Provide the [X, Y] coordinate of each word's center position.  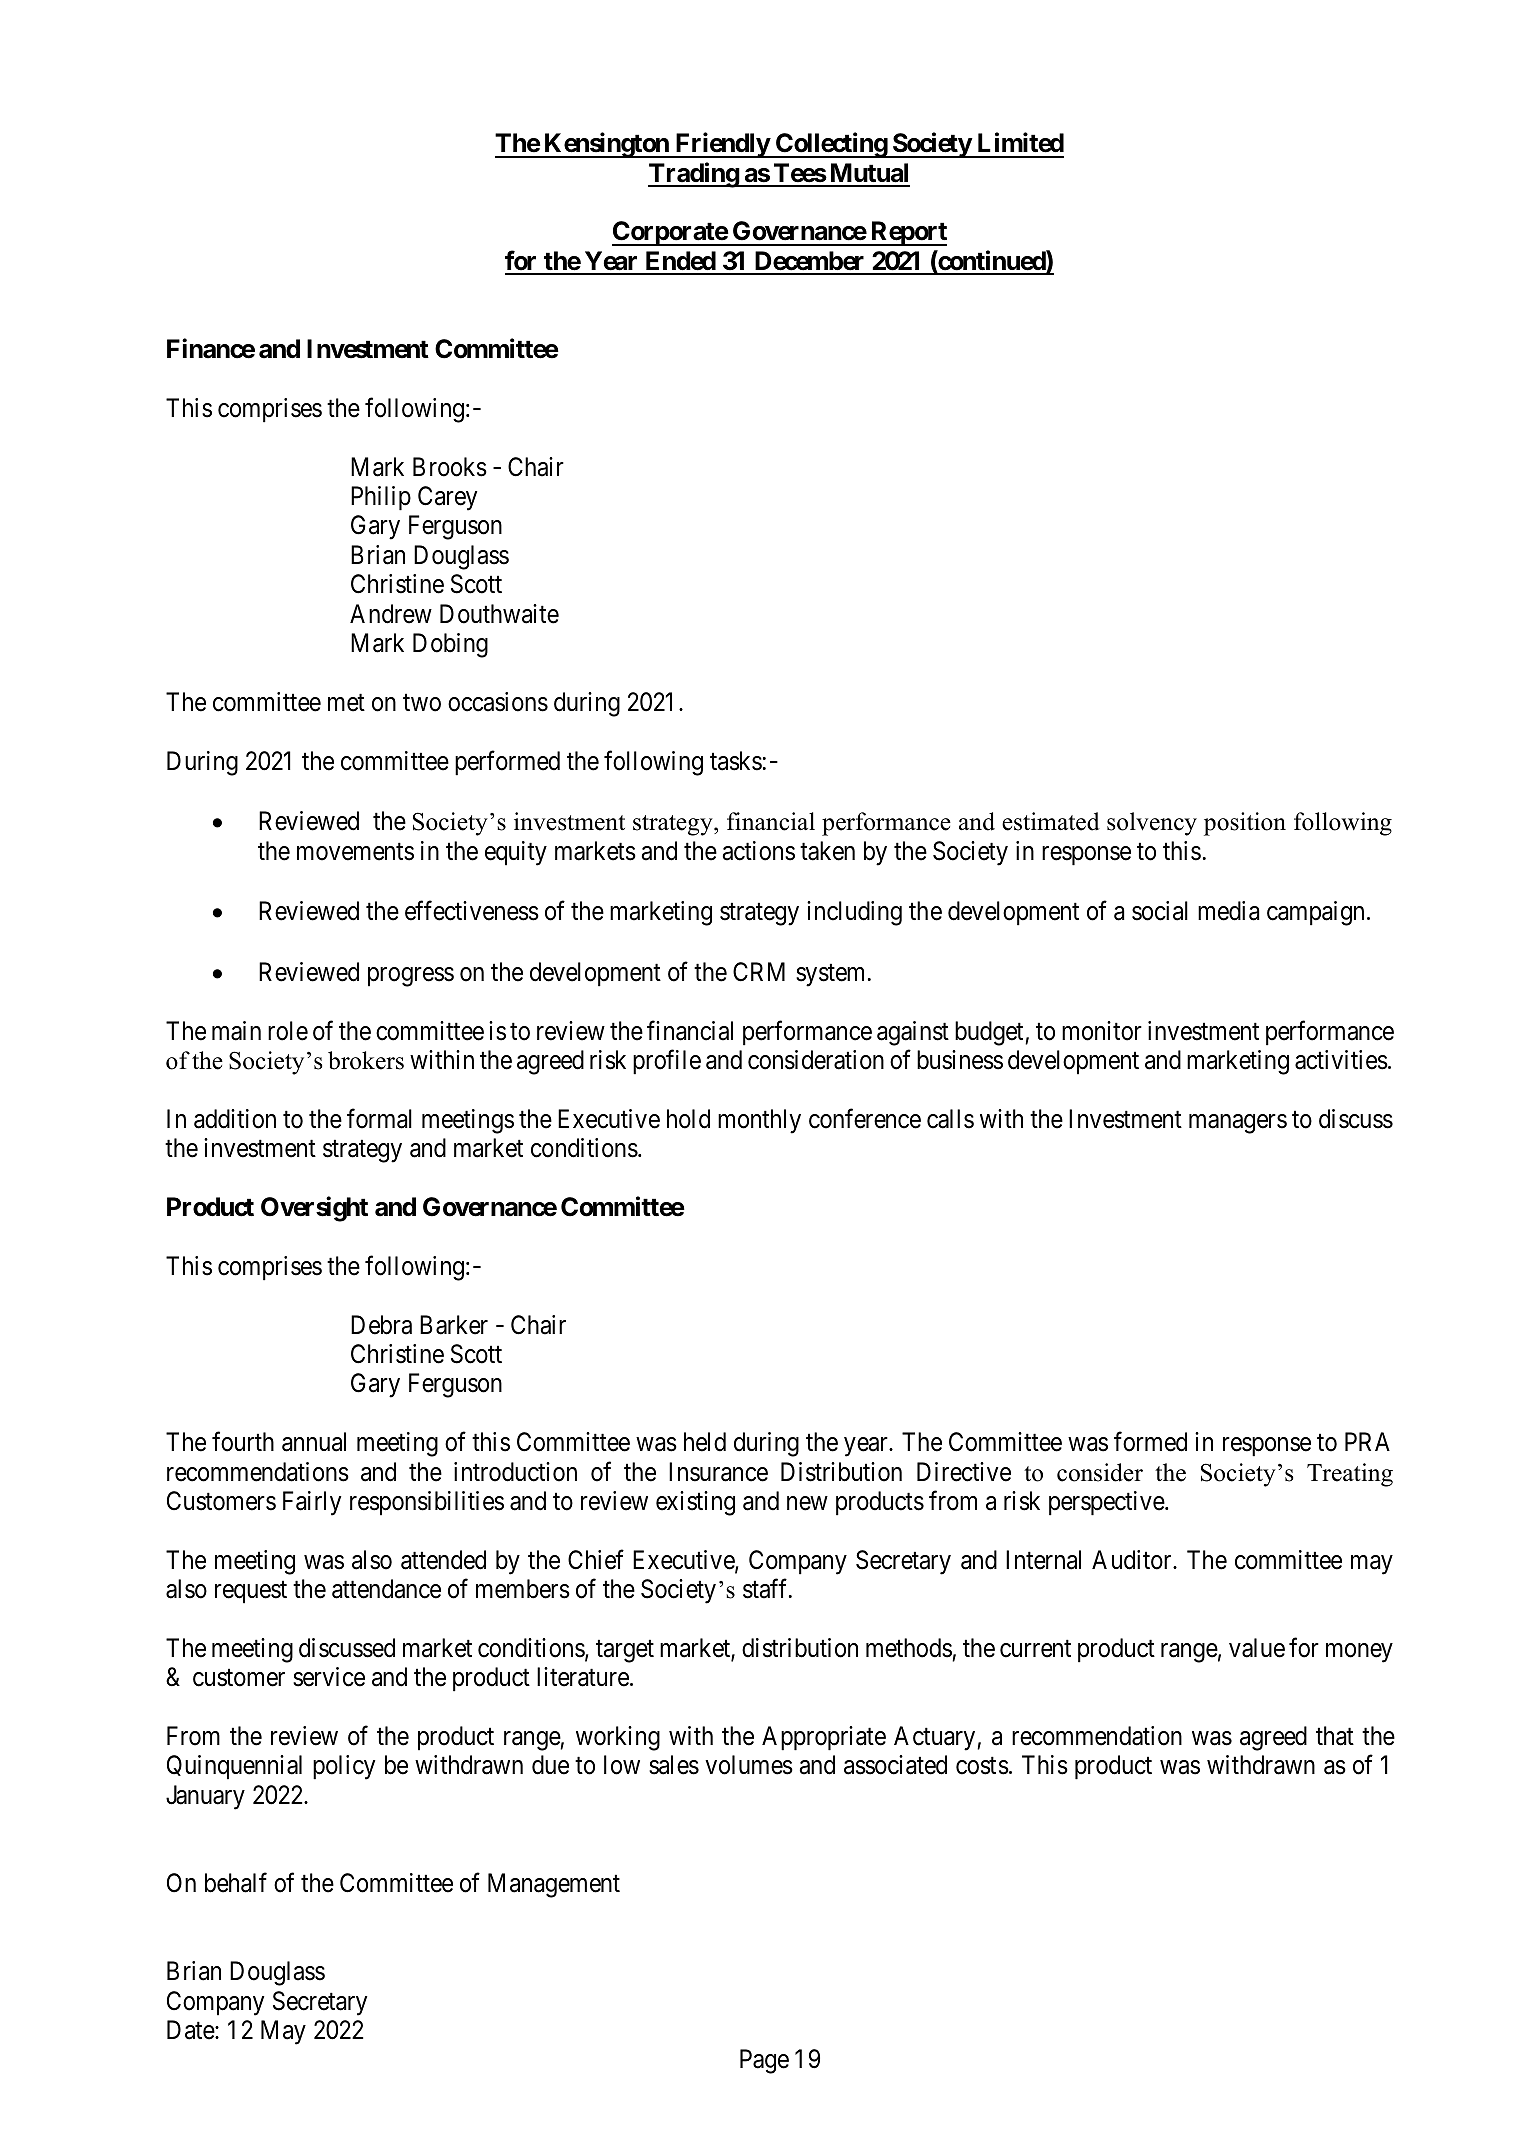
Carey [447, 498]
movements [355, 852]
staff [767, 1589]
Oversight [314, 1209]
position [1245, 824]
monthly [759, 1121]
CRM [759, 972]
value [1257, 1648]
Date [191, 2030]
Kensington [606, 145]
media [1229, 911]
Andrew [391, 614]
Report [907, 233]
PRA [1367, 1441]
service [329, 1677]
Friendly [722, 145]
